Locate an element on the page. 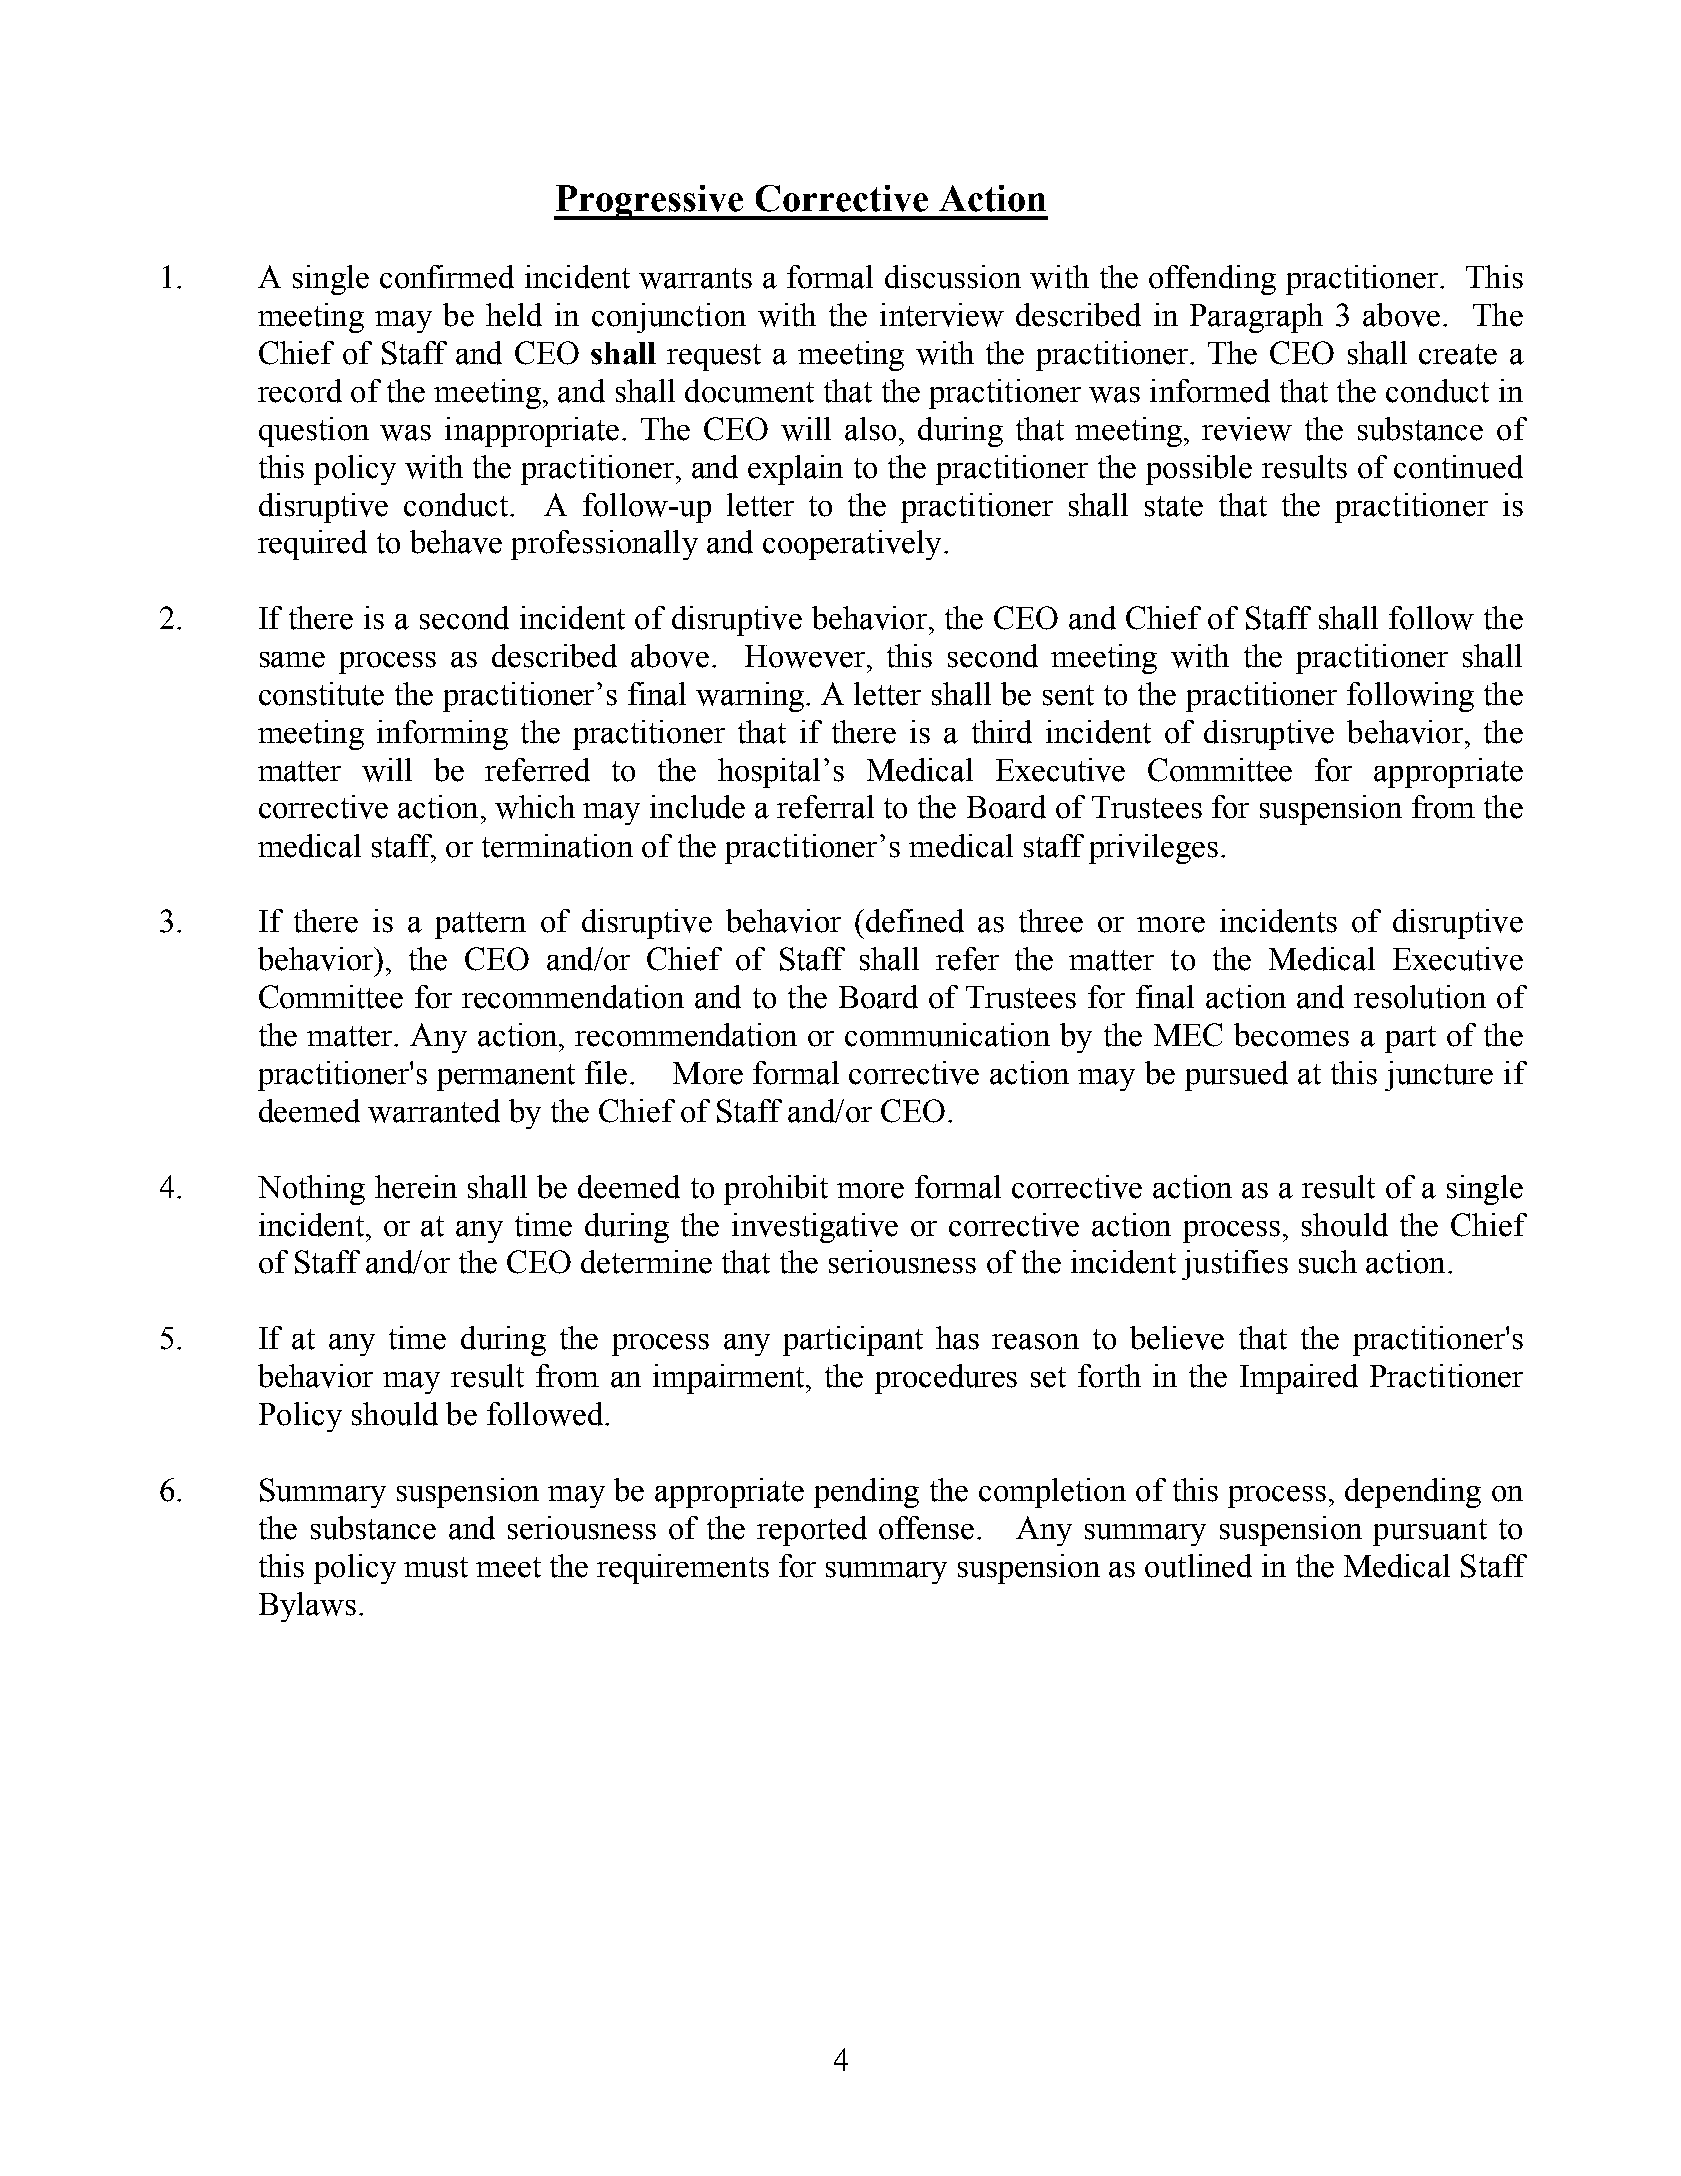 This page has height=2176, width=1681. discussion is located at coordinates (953, 277).
